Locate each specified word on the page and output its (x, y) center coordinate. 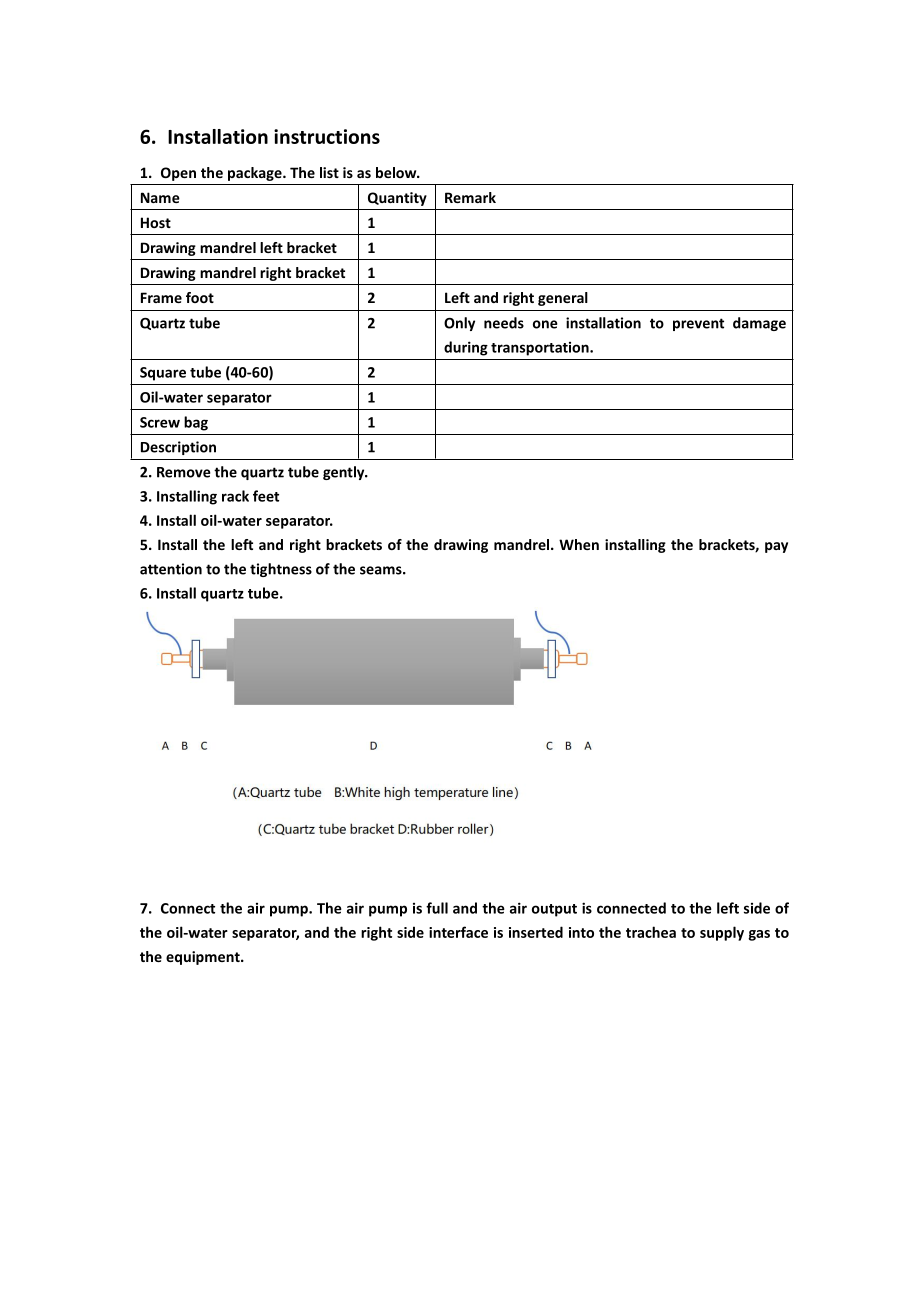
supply (722, 933)
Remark (470, 197)
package (256, 174)
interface (458, 932)
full (437, 908)
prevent (698, 324)
